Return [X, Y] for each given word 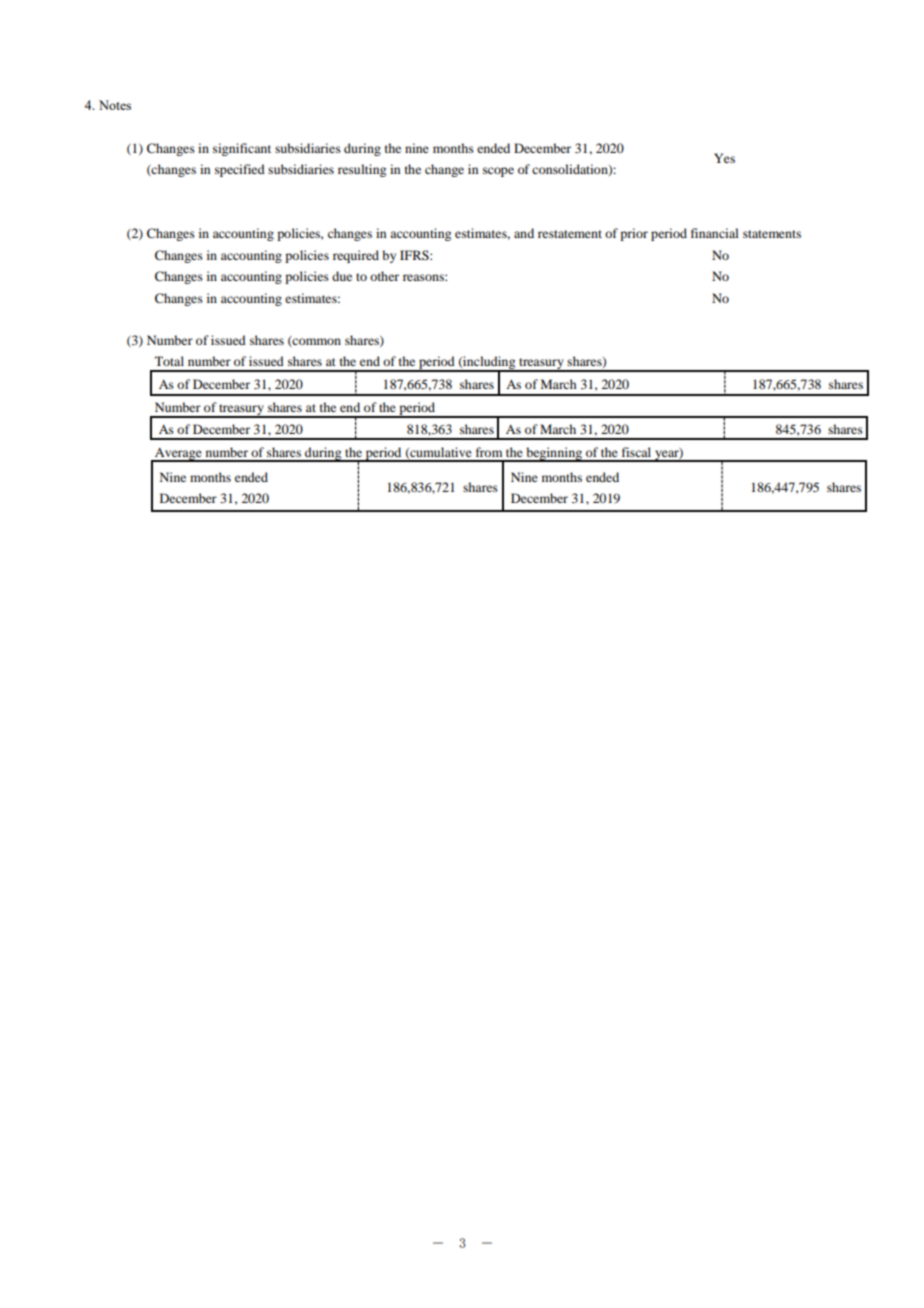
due [342, 276]
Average [178, 455]
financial [715, 233]
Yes [724, 158]
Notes [115, 105]
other [384, 276]
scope [498, 172]
